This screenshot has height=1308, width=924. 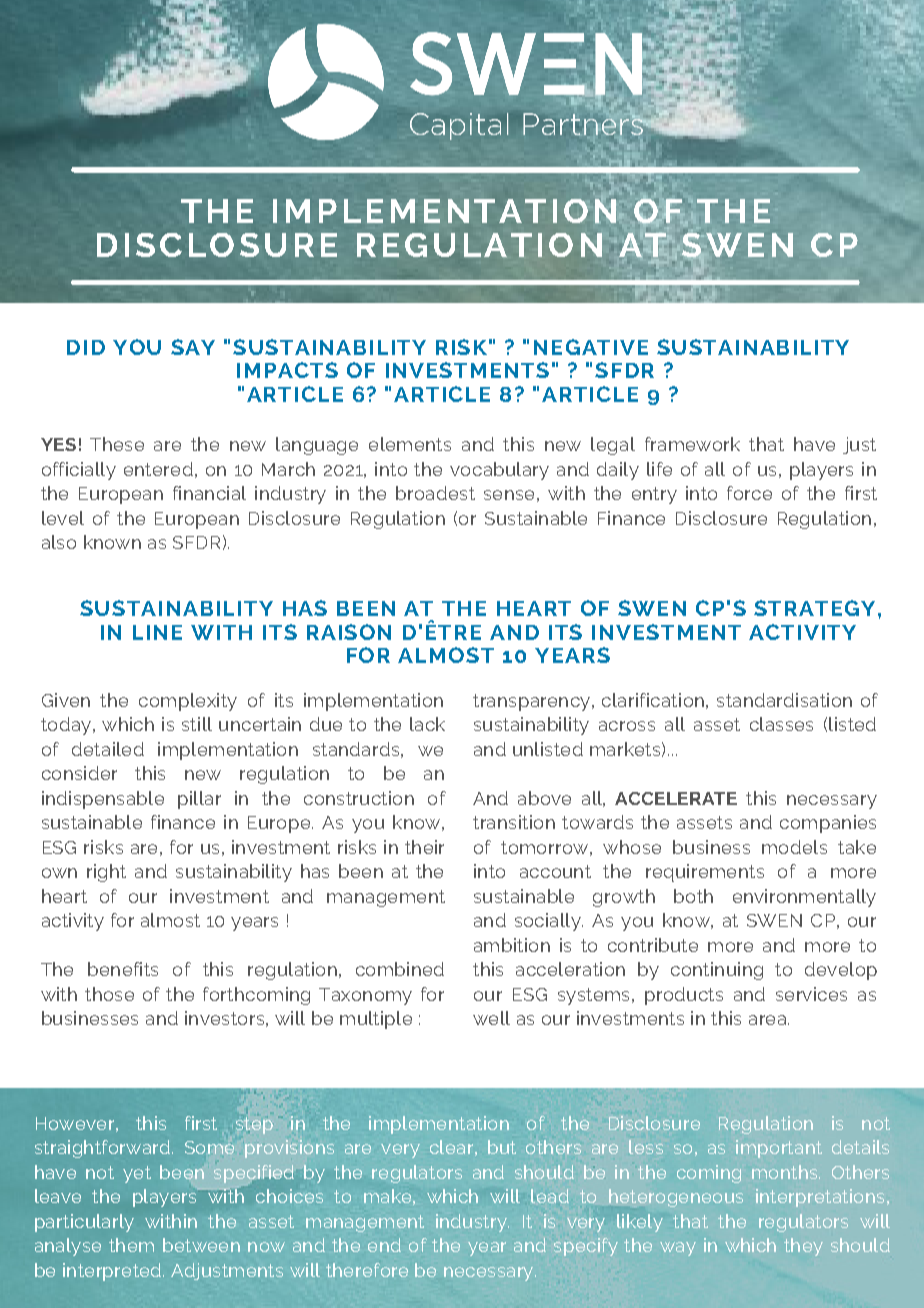 I want to click on them, so click(x=131, y=1245).
